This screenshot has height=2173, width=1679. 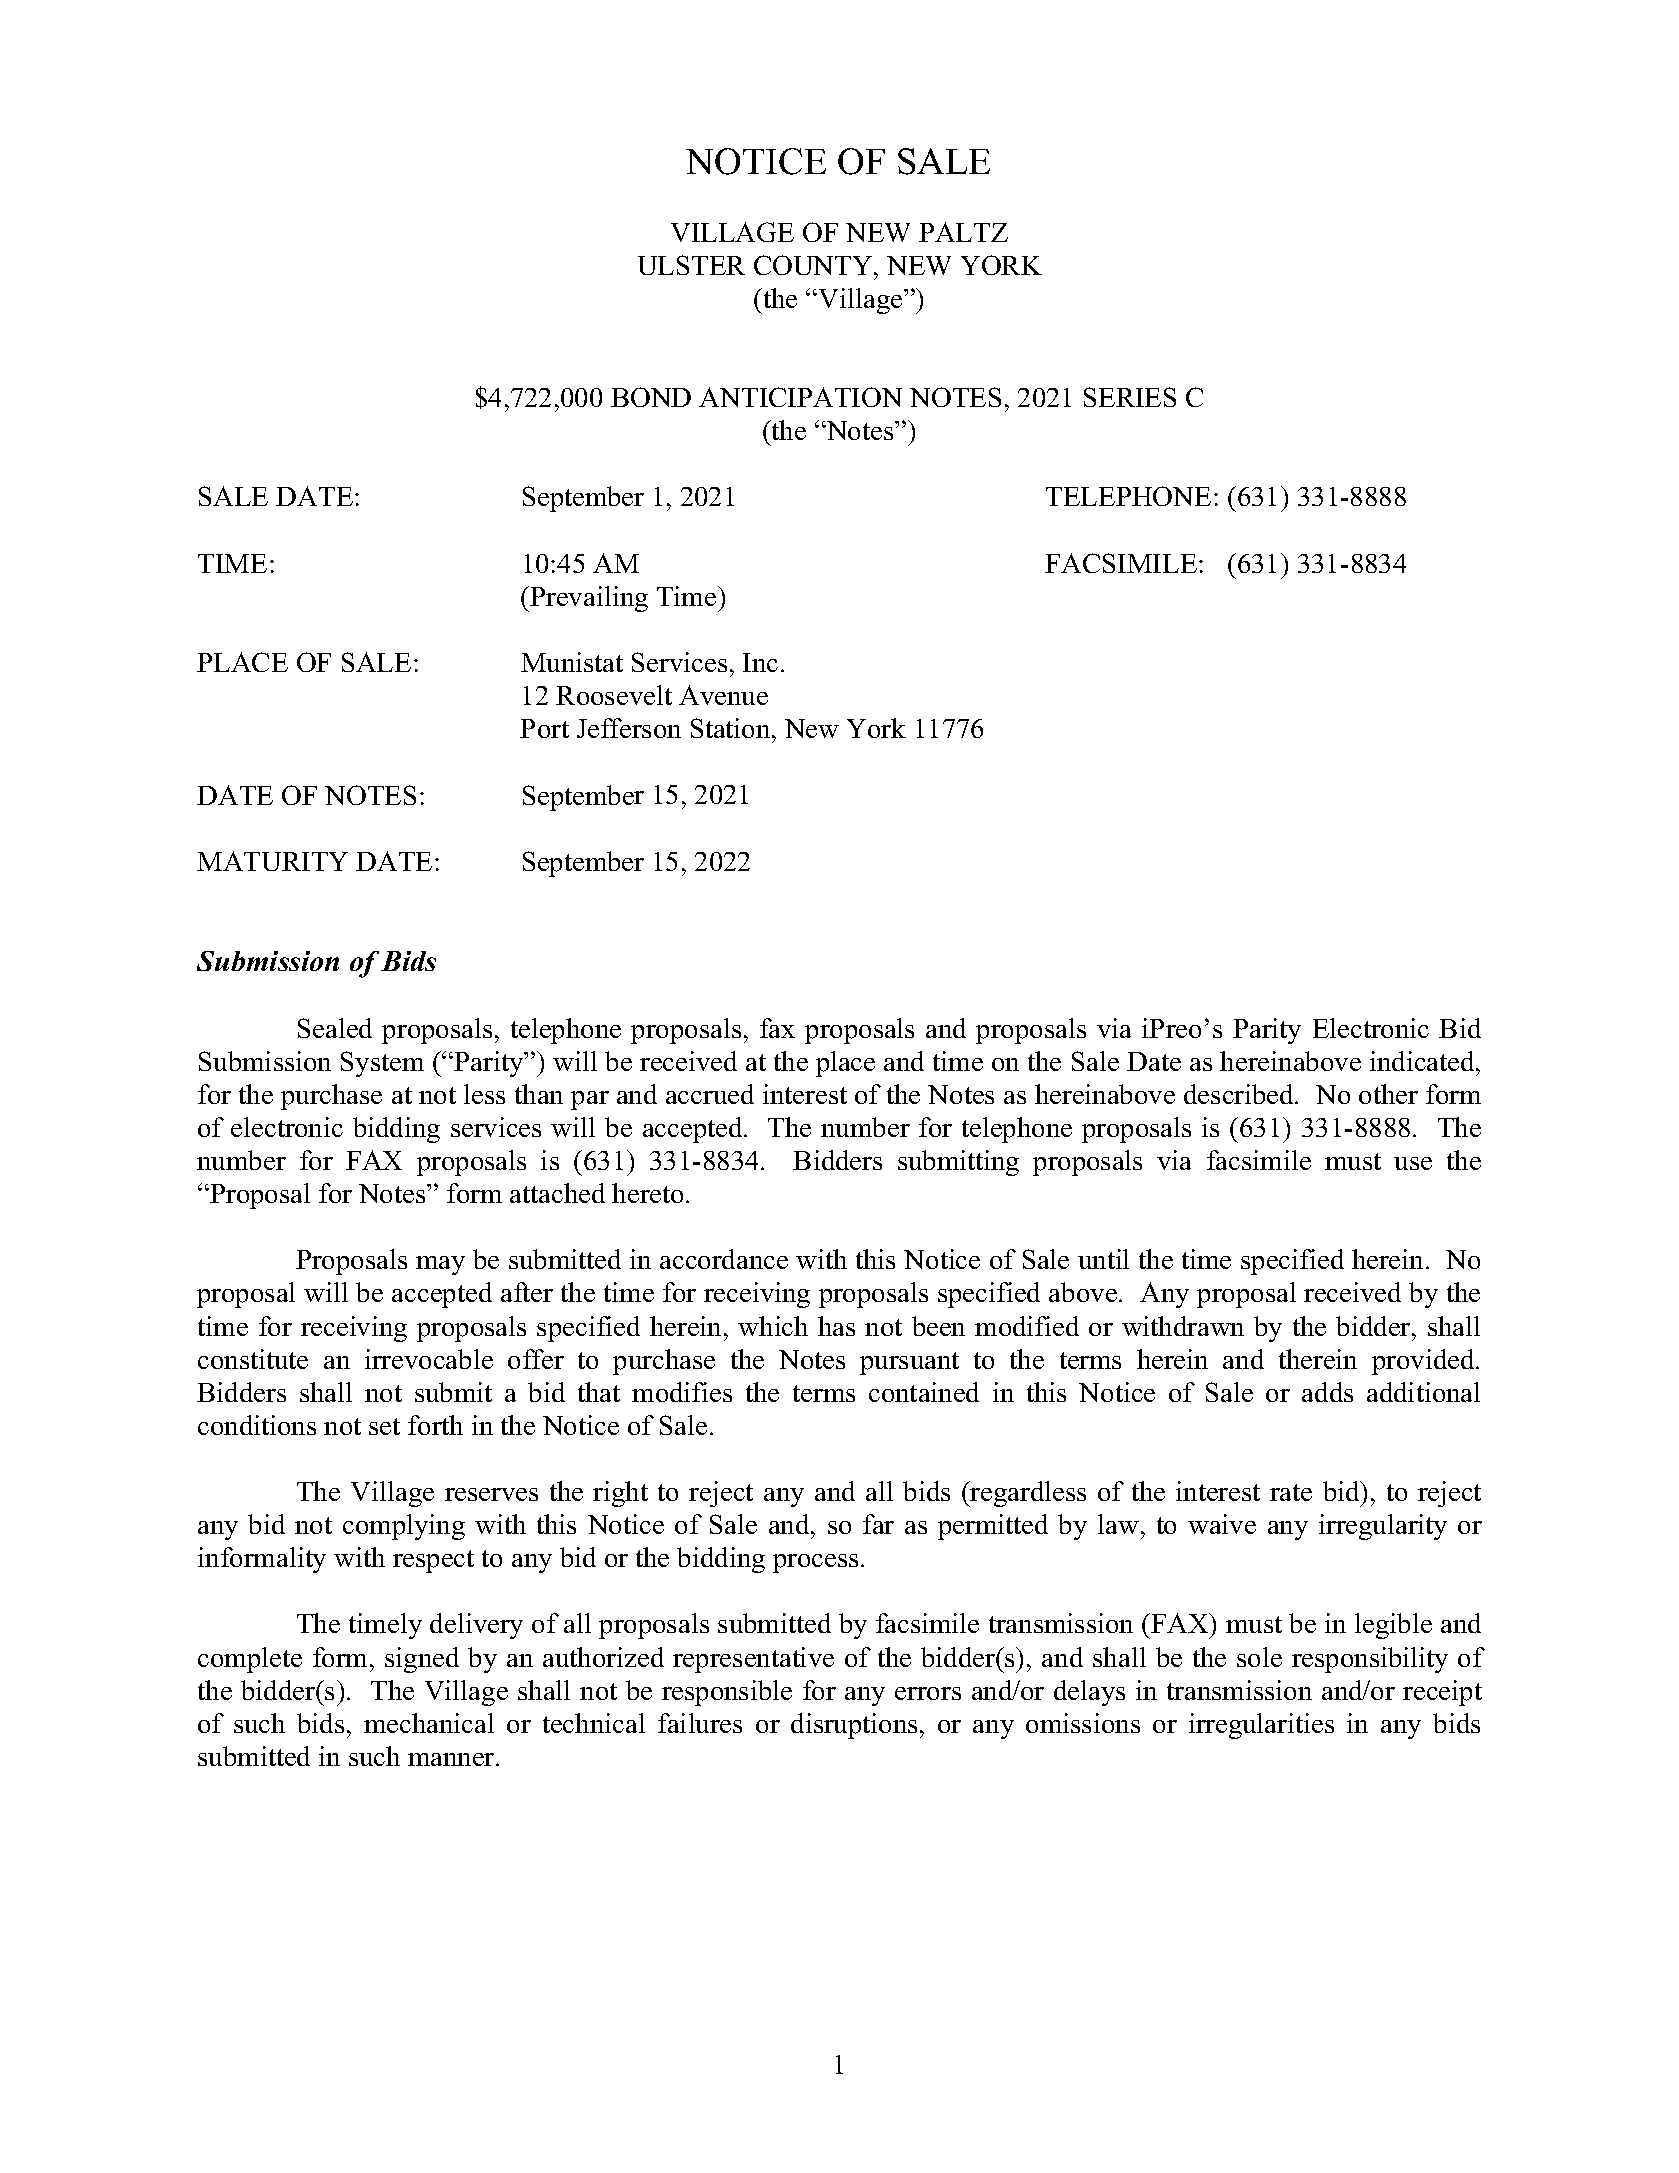 I want to click on Port, so click(x=544, y=728).
